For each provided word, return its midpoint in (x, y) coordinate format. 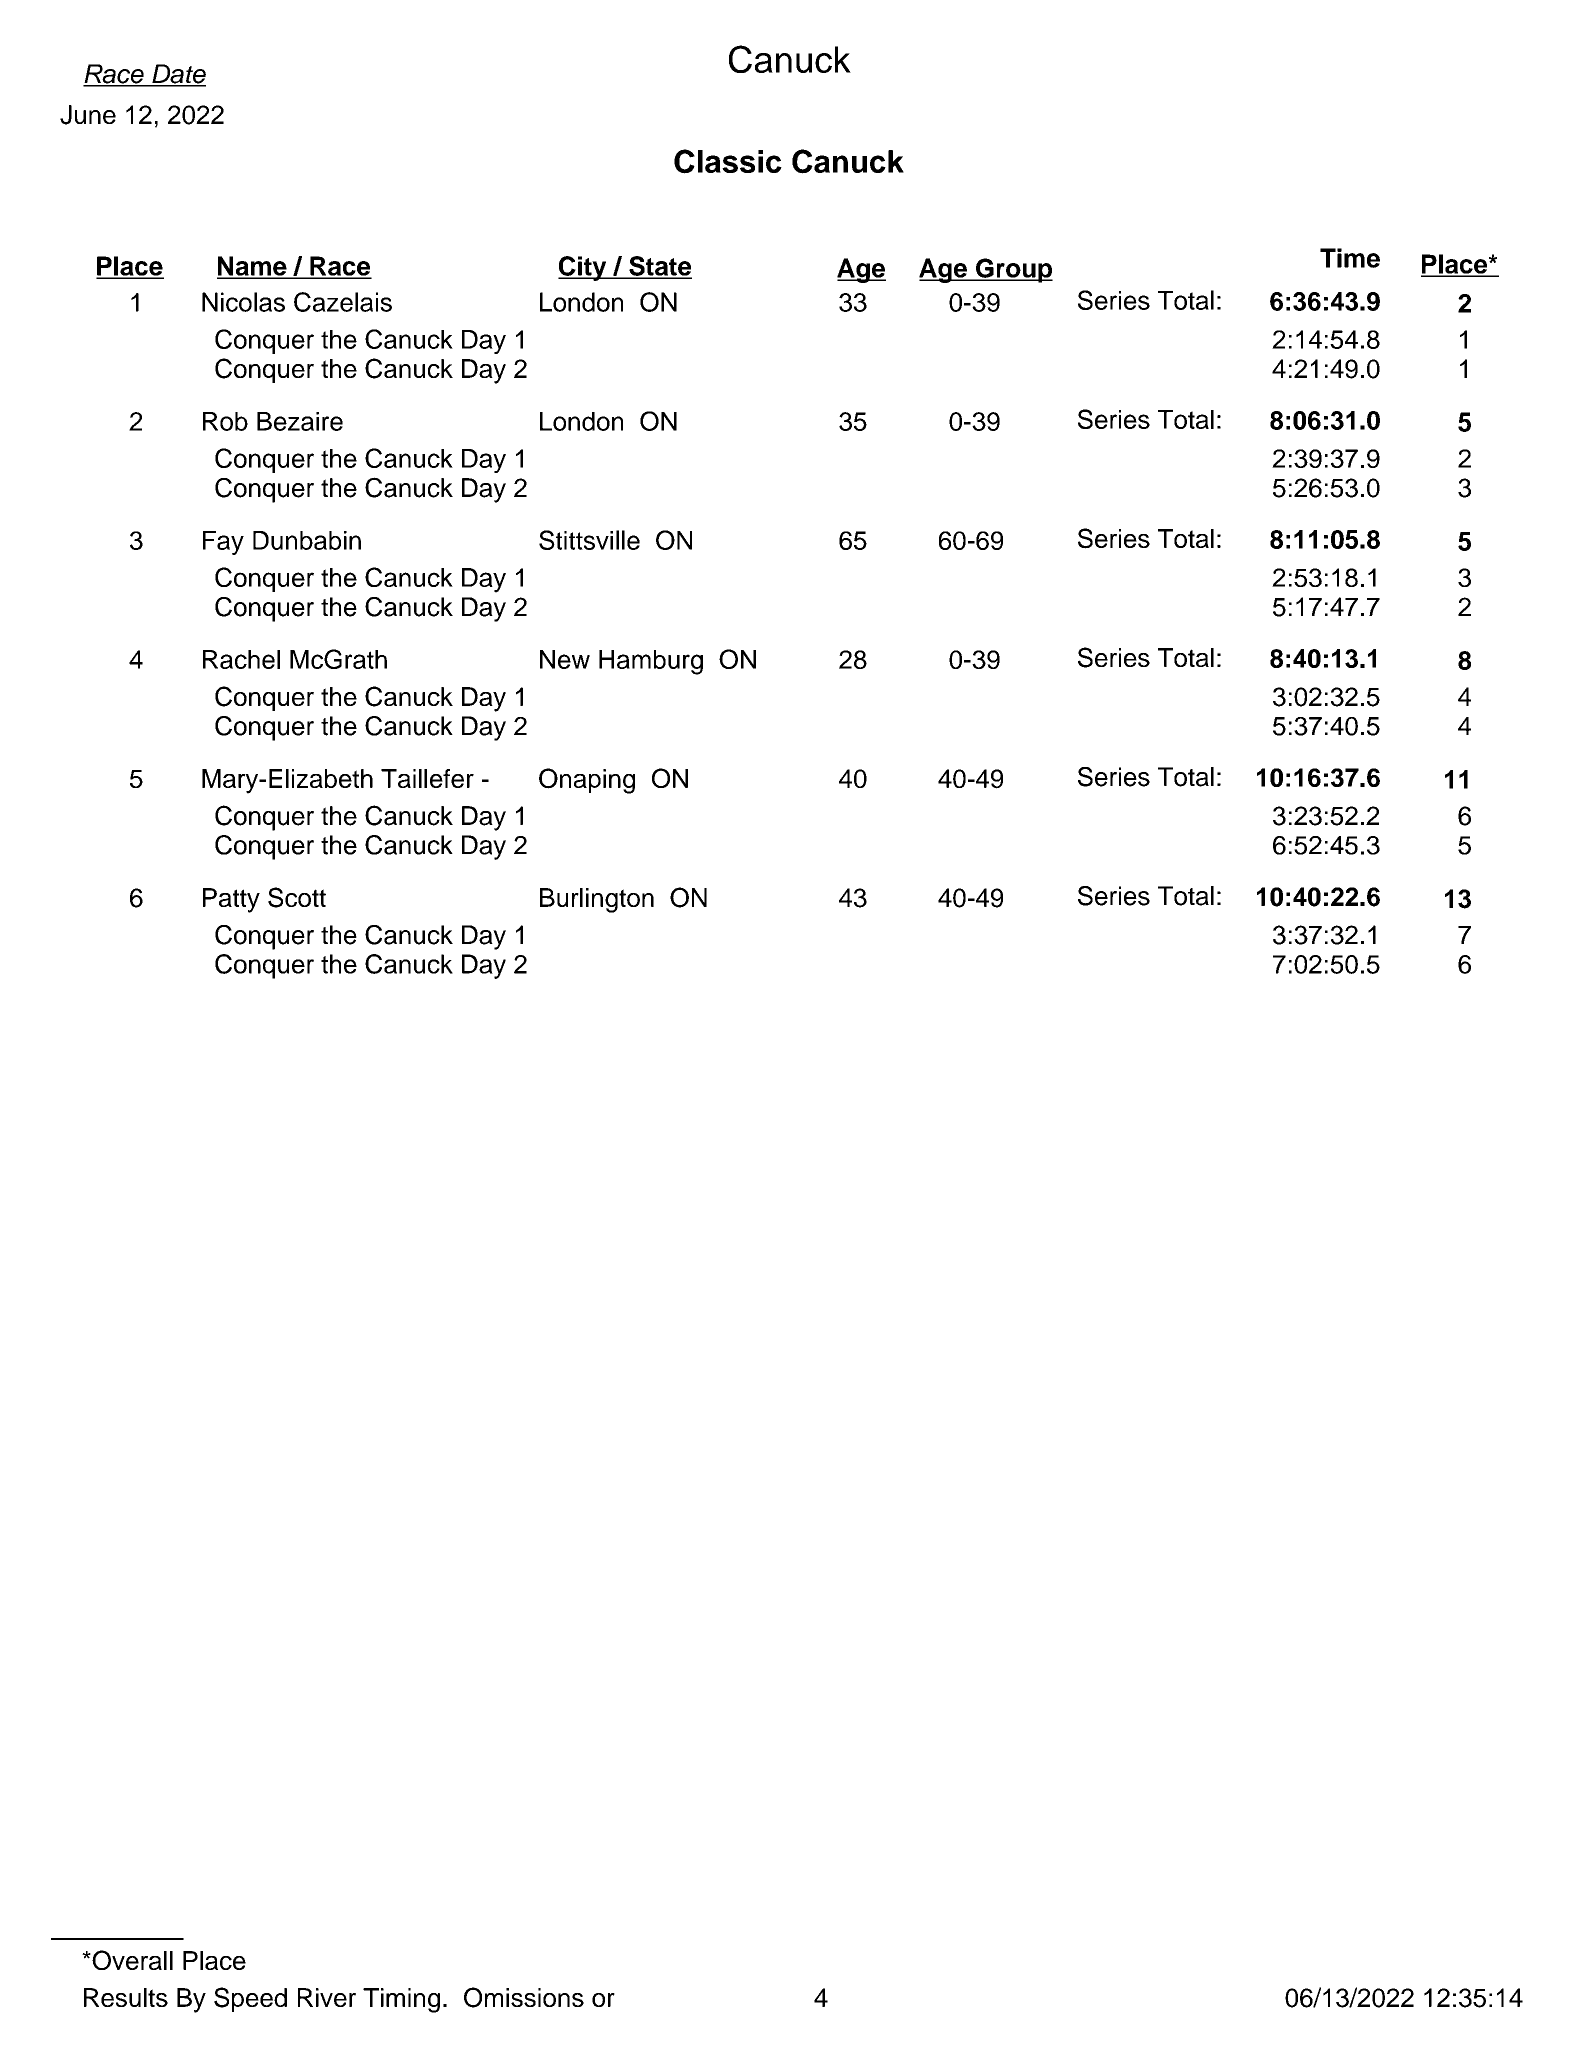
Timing (401, 2000)
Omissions (524, 1997)
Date (178, 75)
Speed (250, 1999)
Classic (728, 161)
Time (1350, 258)
